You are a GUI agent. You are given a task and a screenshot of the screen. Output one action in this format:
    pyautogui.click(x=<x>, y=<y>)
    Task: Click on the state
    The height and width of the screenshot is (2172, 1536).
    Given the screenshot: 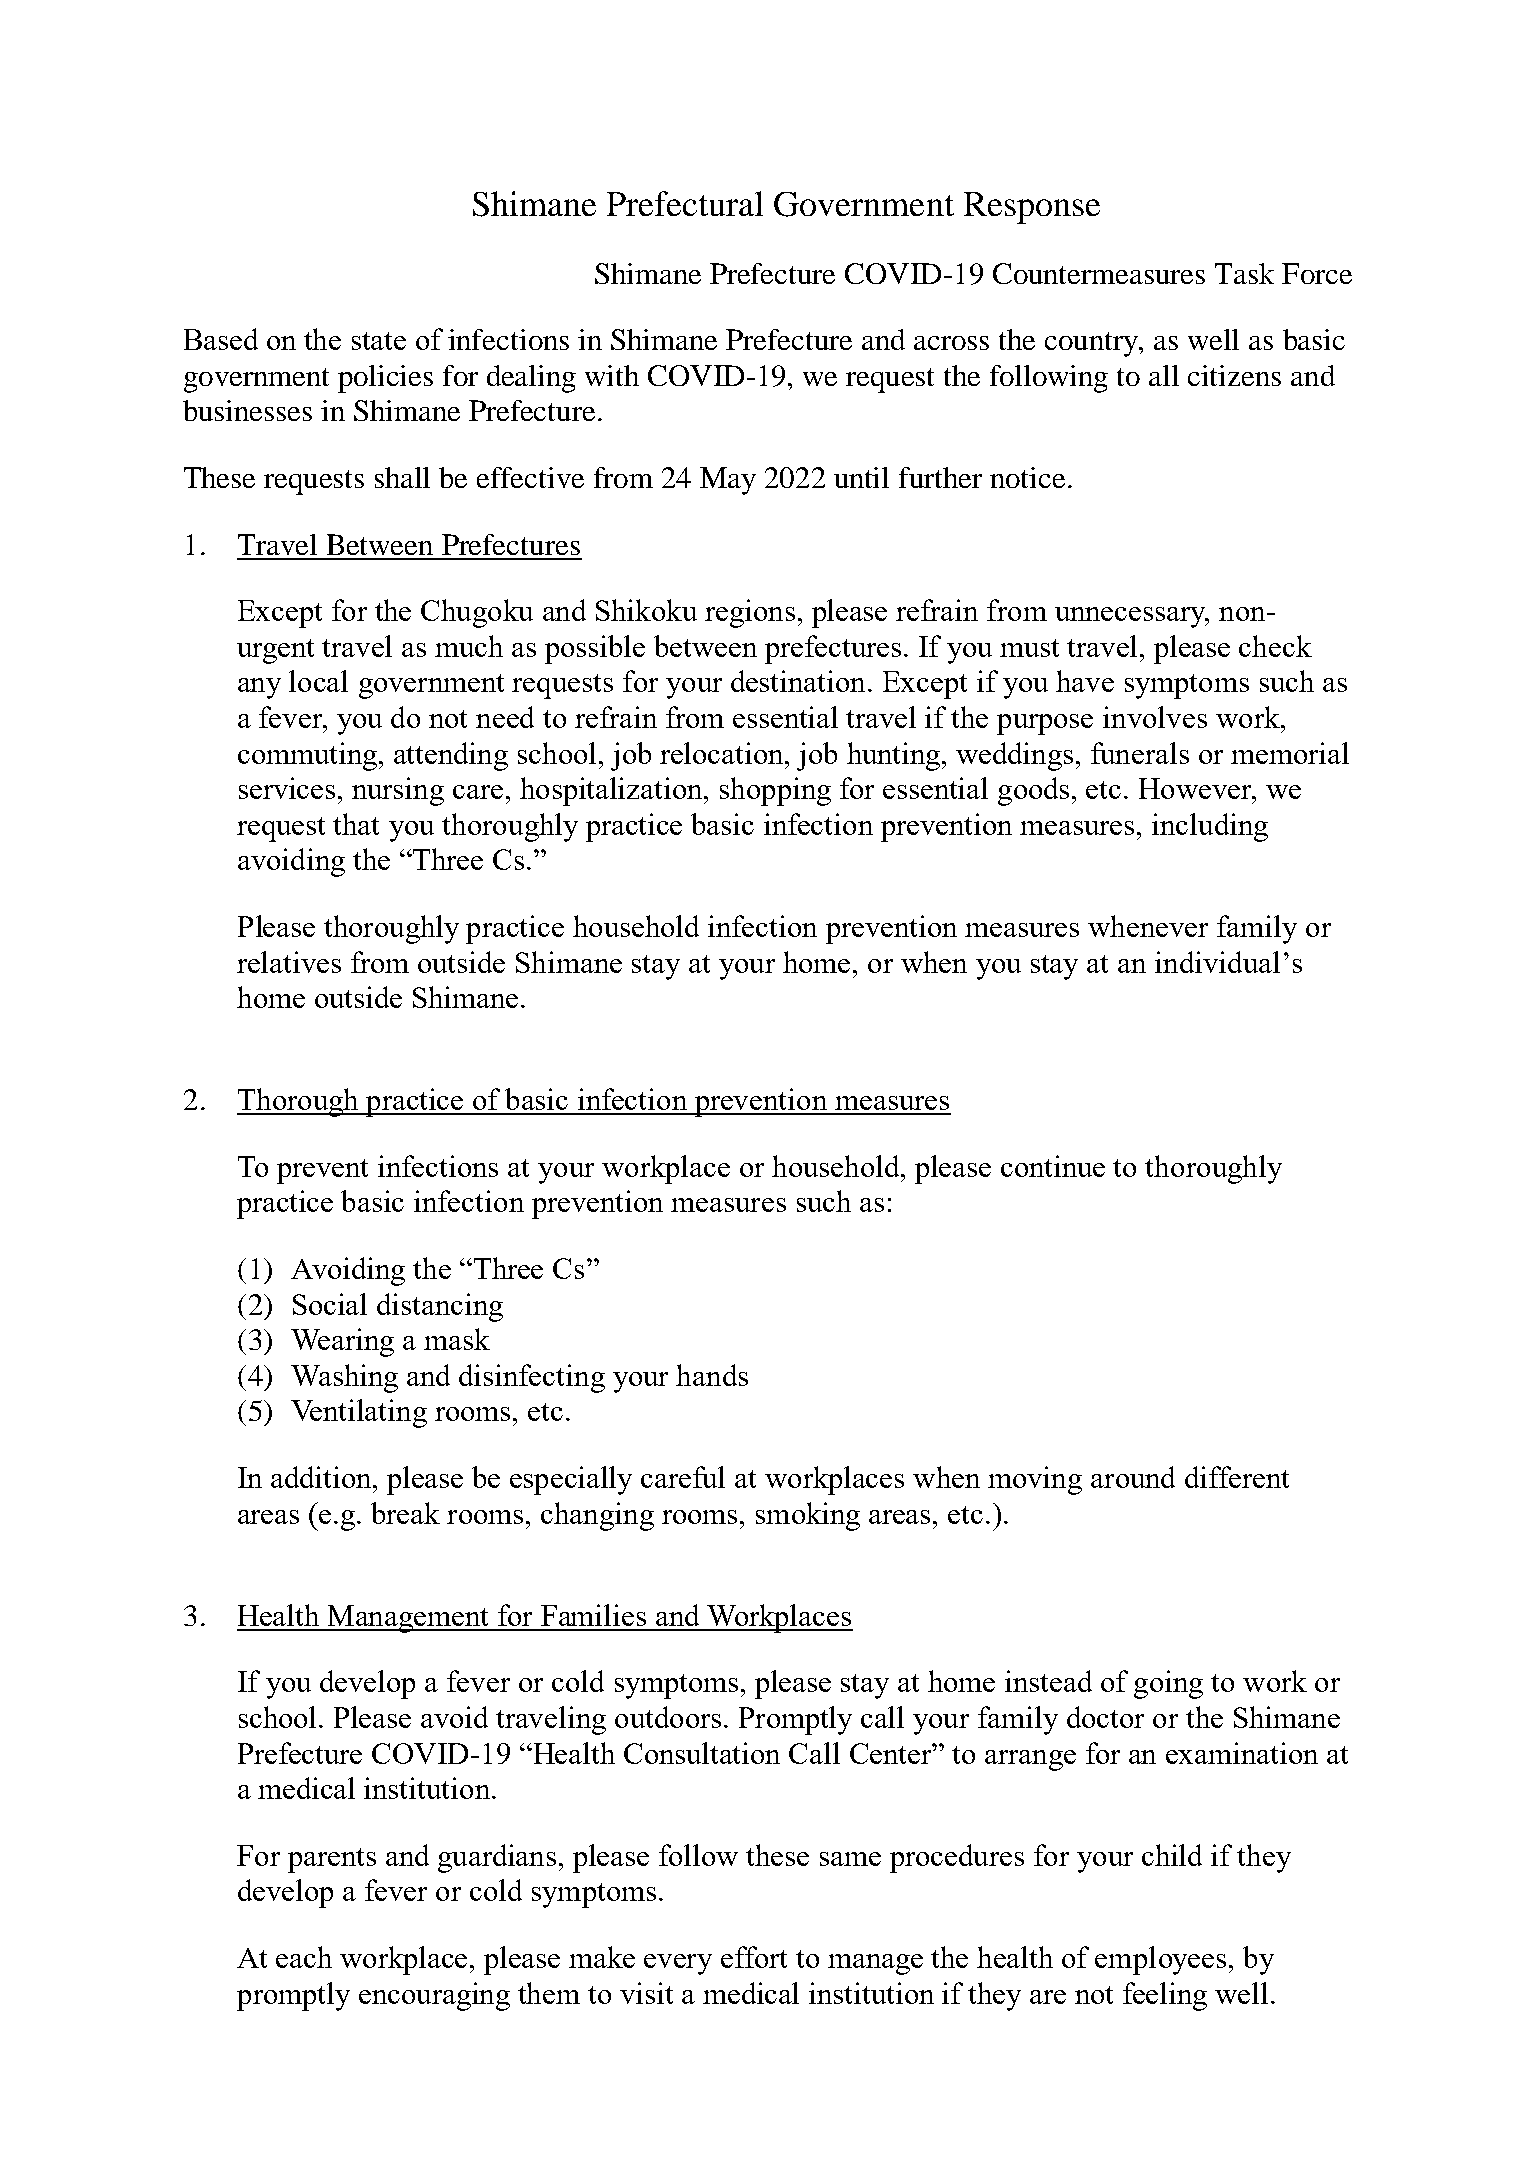 What is the action you would take?
    pyautogui.click(x=379, y=341)
